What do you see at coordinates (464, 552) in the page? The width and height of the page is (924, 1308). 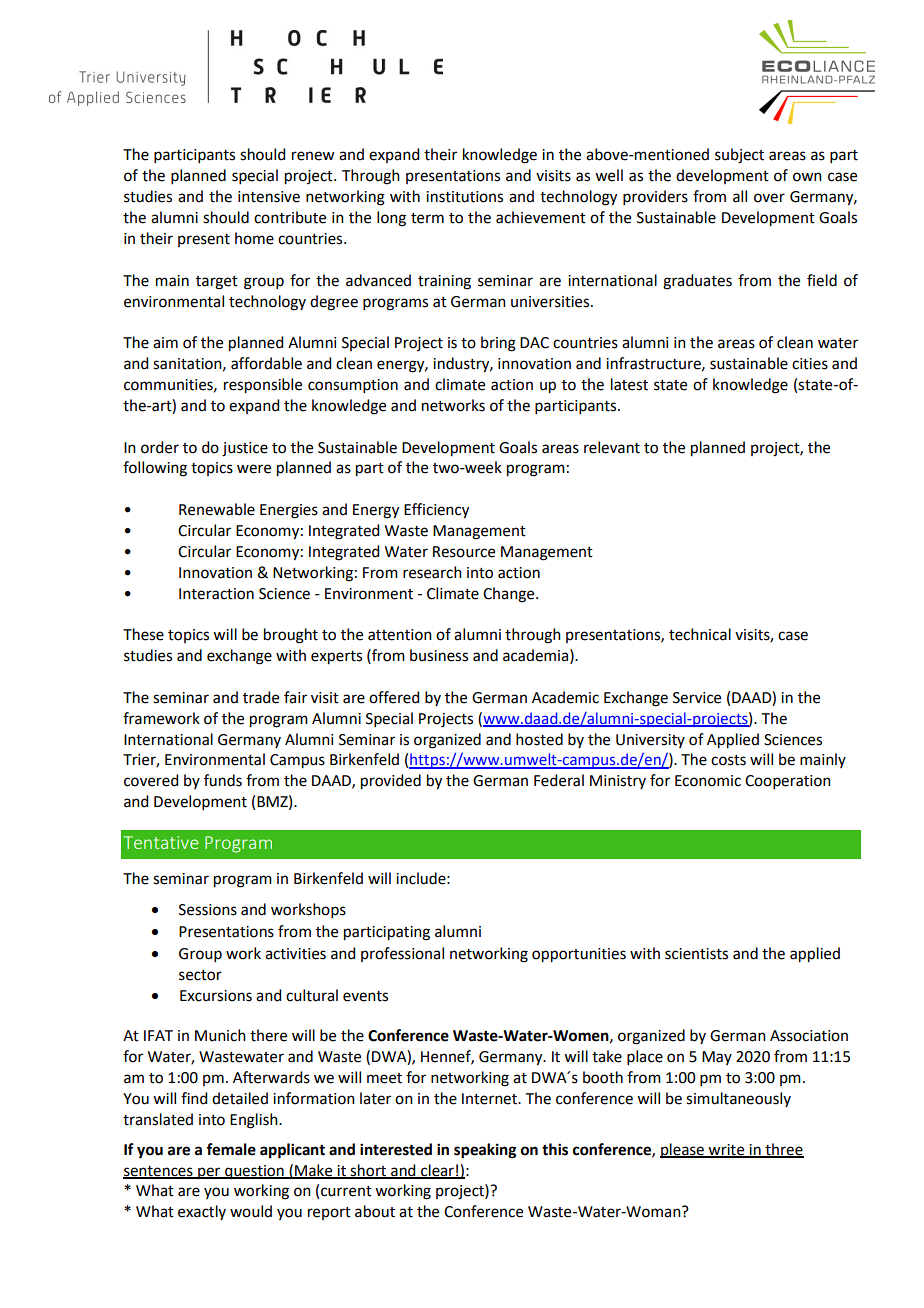 I see `Resource` at bounding box center [464, 552].
